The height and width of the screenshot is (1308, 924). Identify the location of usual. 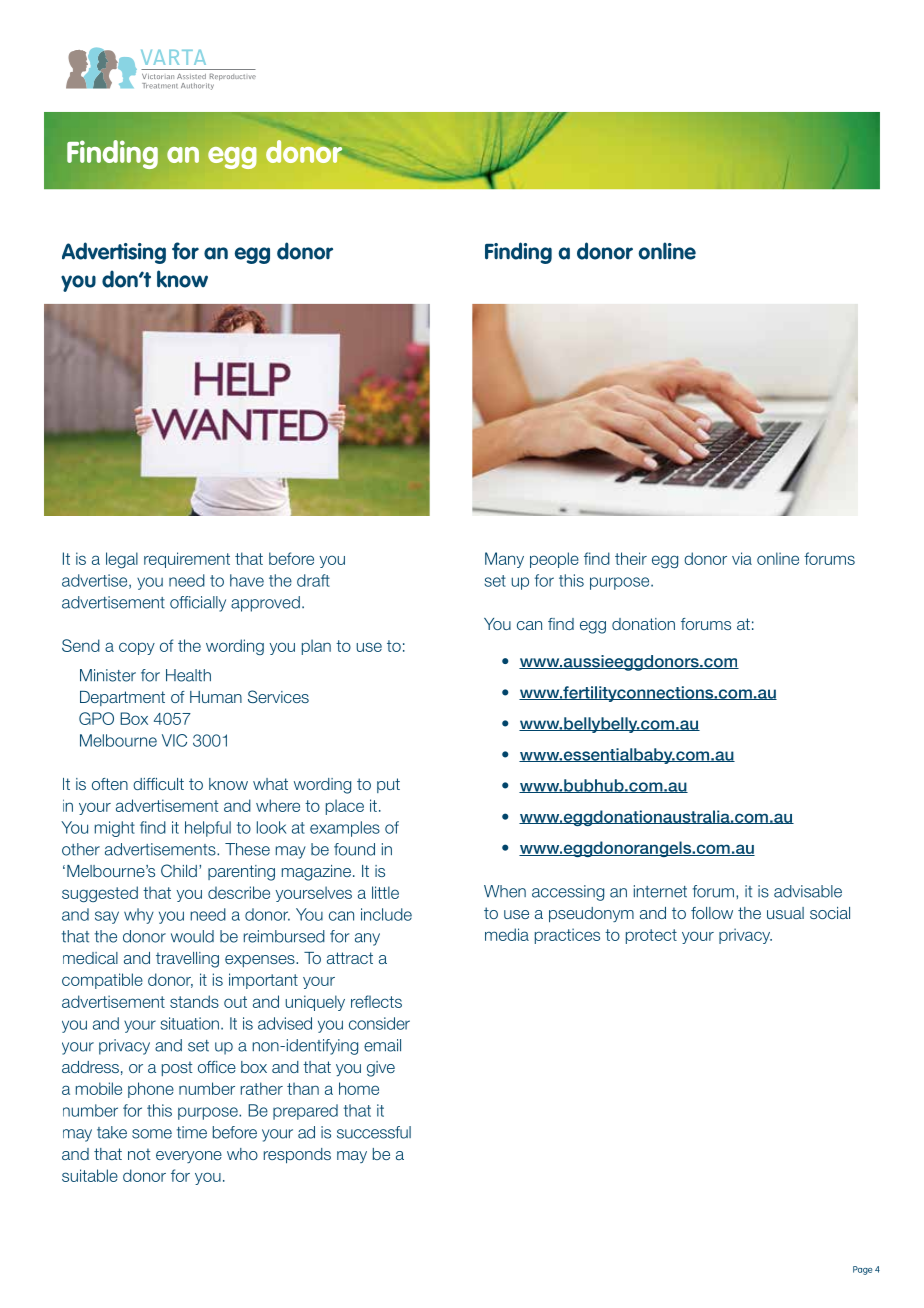
(785, 913).
